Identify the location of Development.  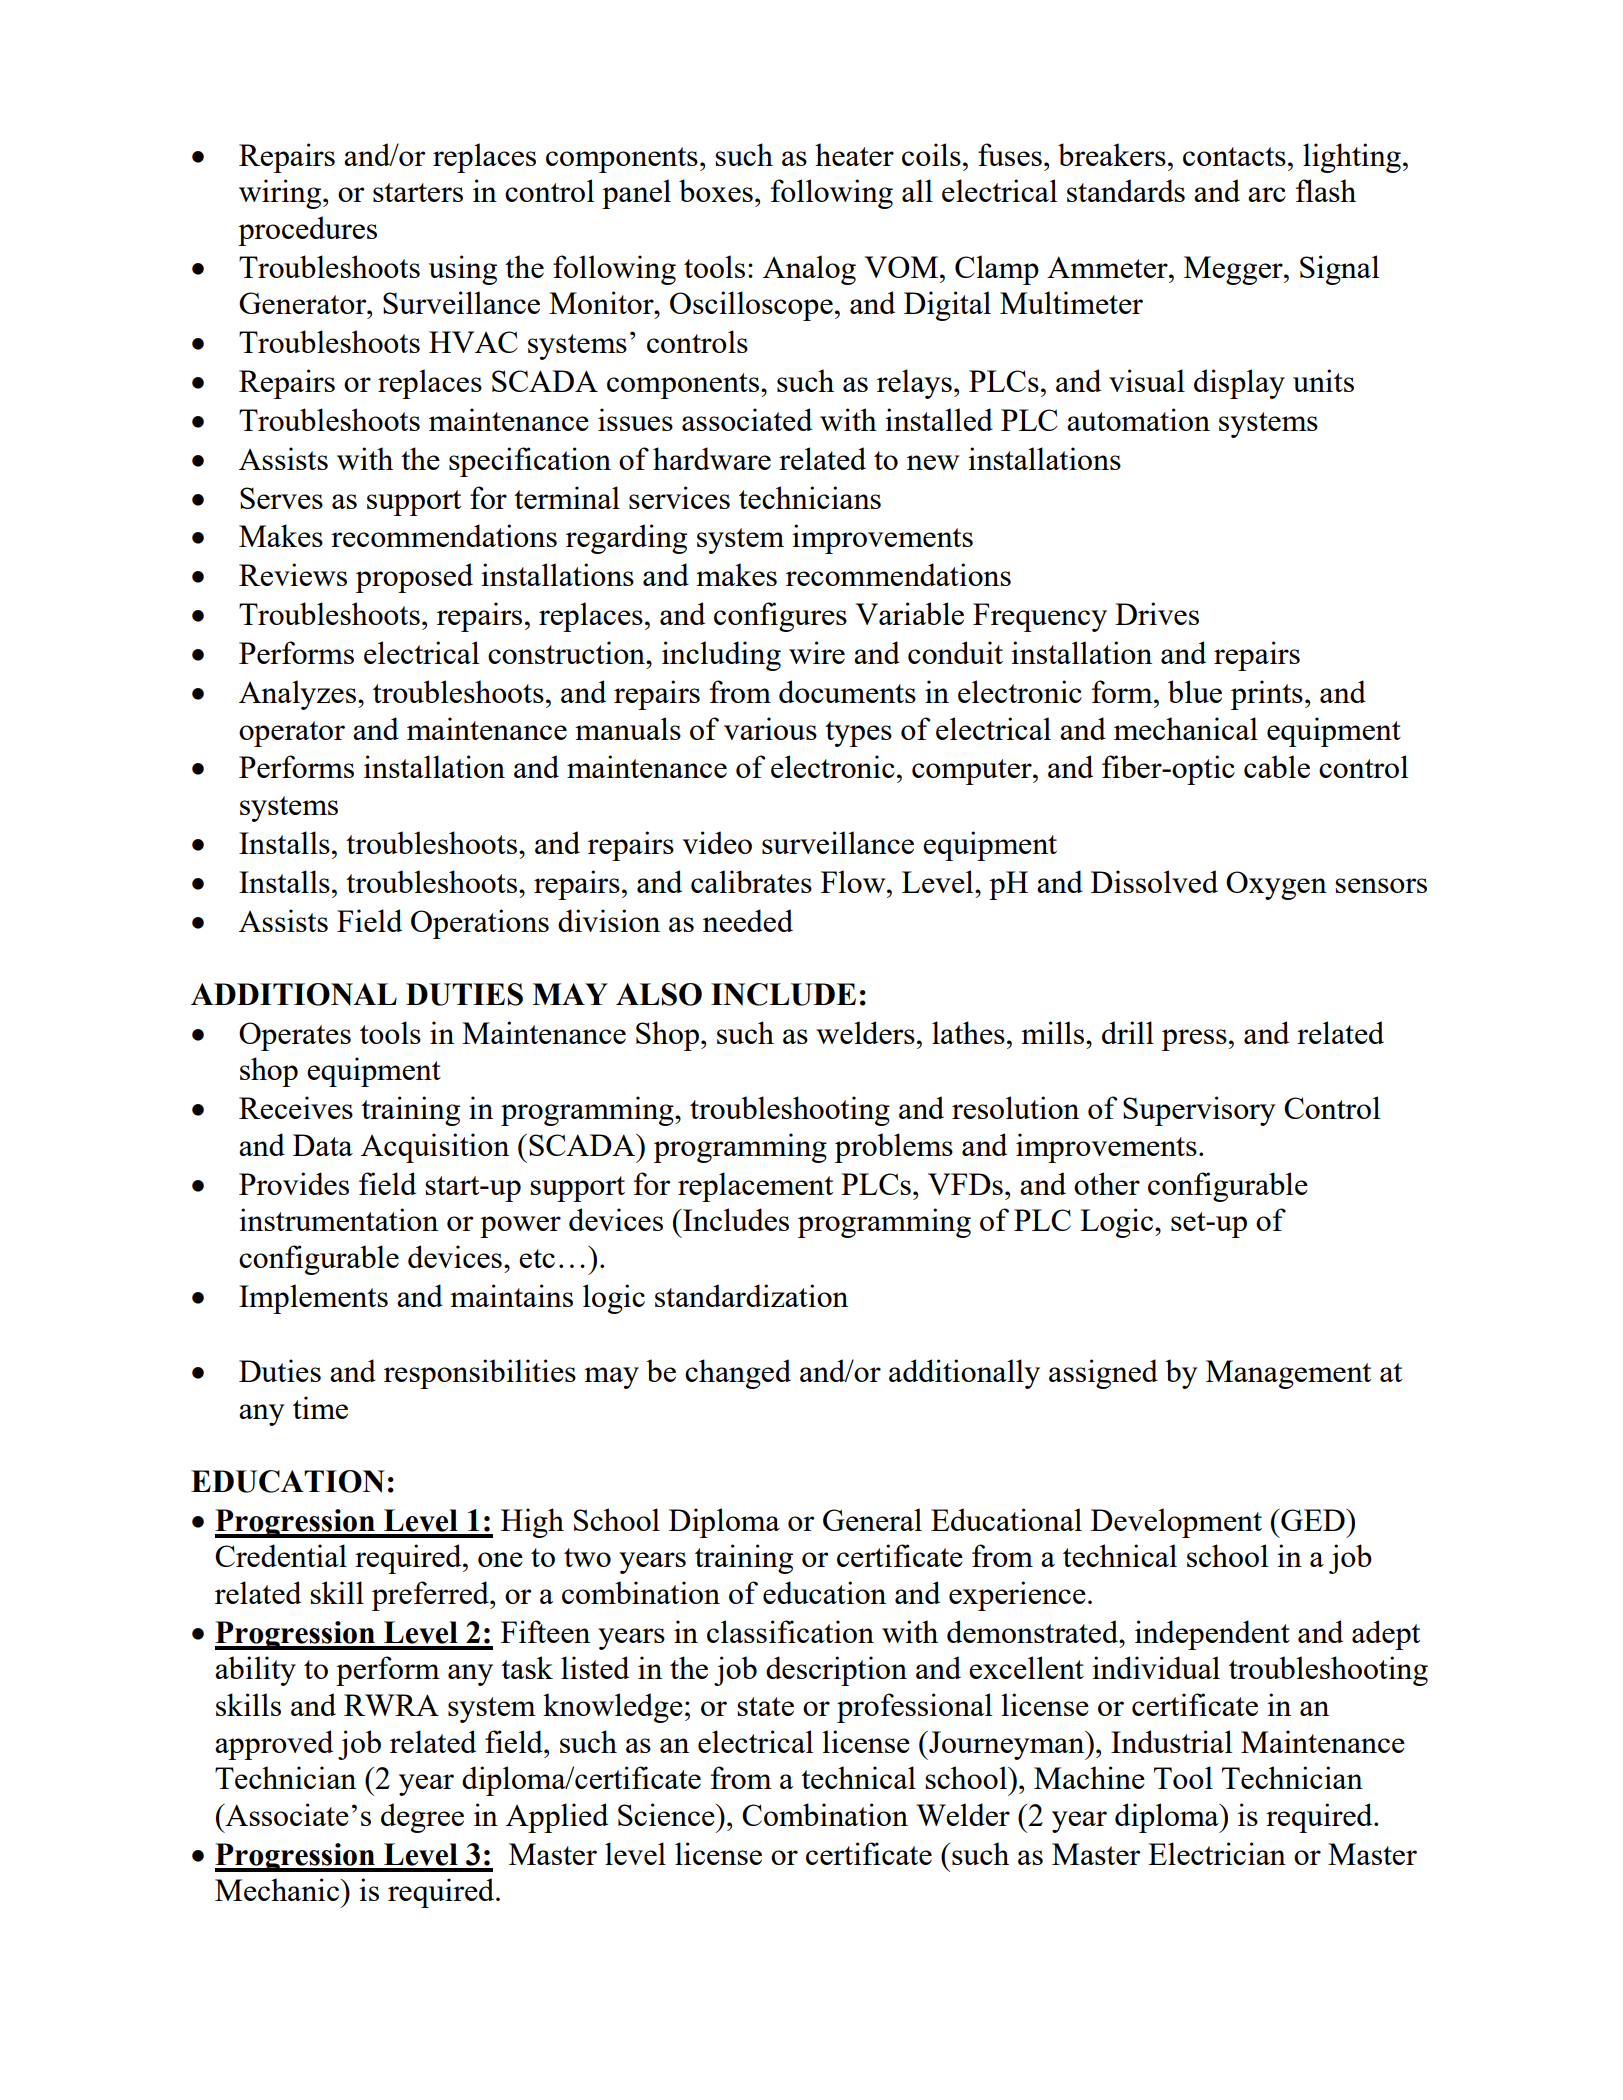
(1176, 1523).
